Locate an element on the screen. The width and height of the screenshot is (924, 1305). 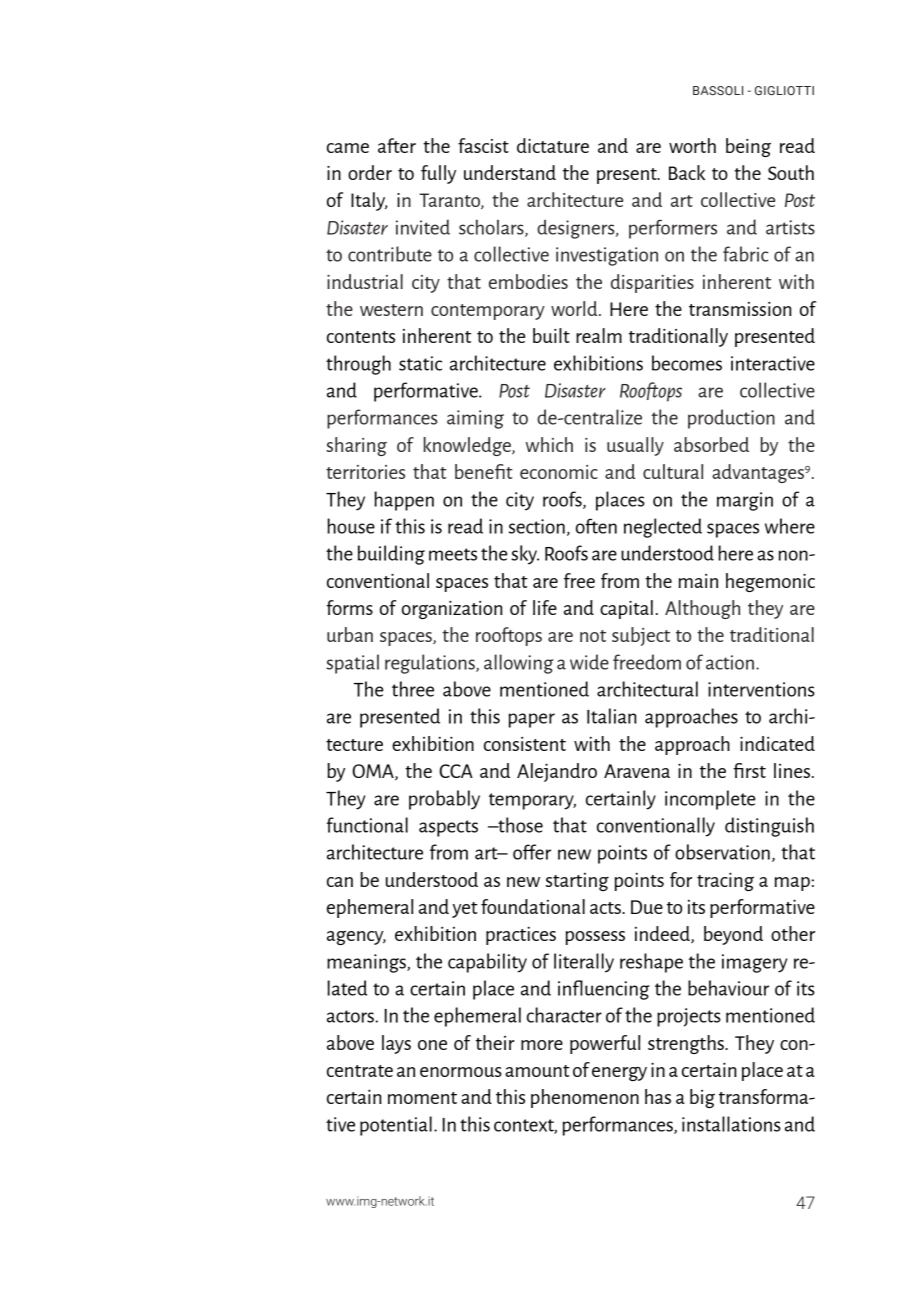
installations is located at coordinates (731, 1124).
